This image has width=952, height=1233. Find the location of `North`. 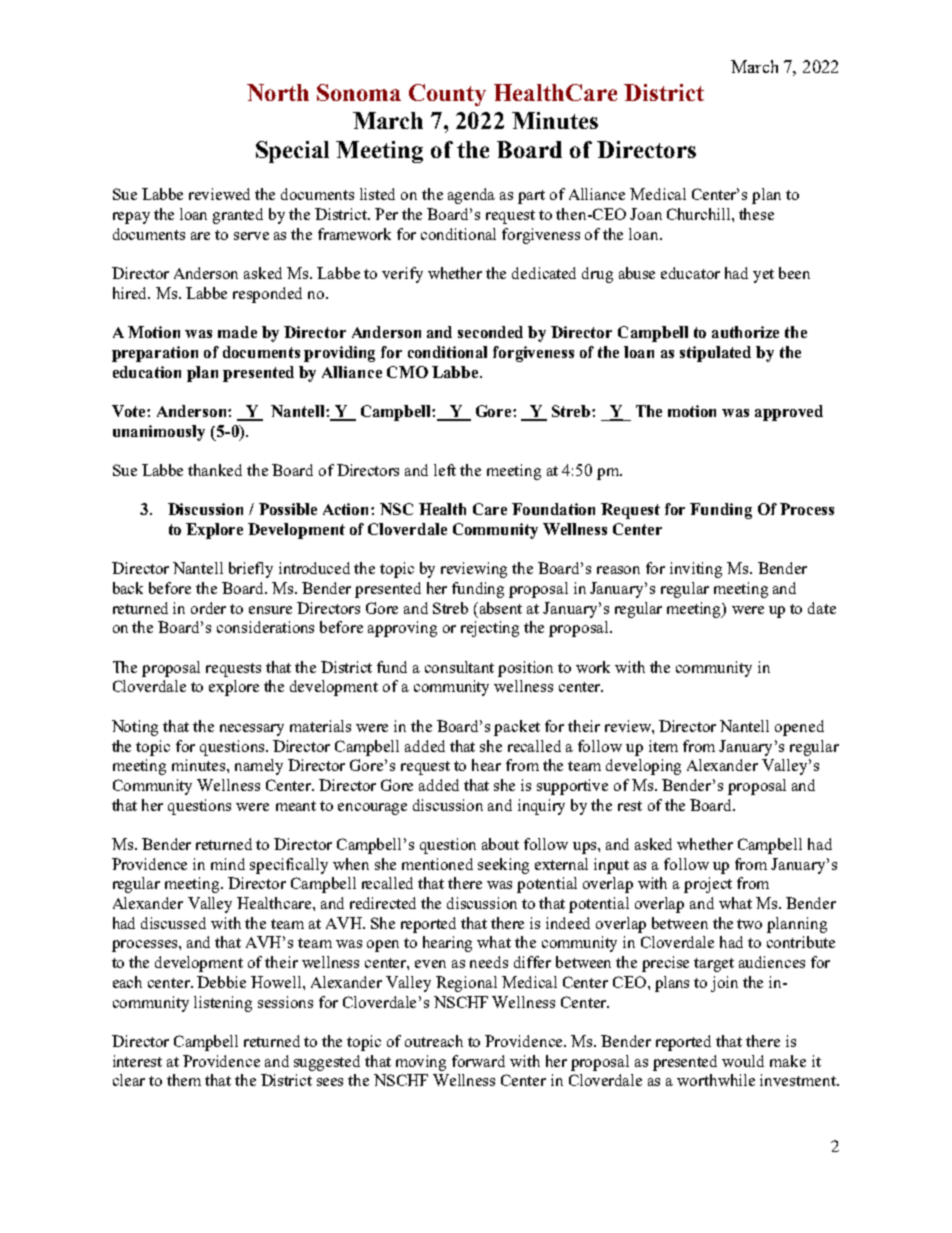

North is located at coordinates (278, 92).
